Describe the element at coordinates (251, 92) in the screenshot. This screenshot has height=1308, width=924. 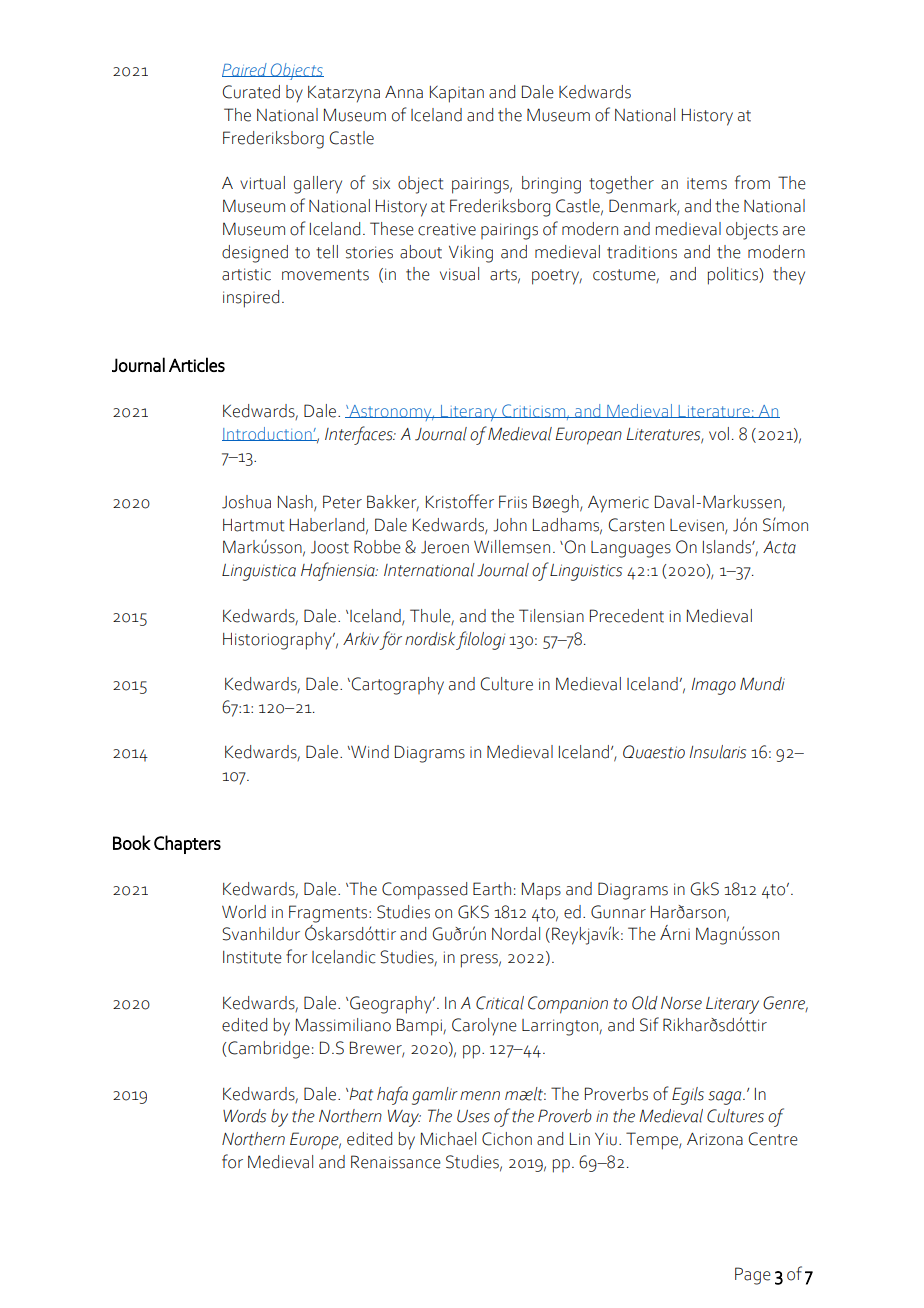
I see `Curated` at that location.
